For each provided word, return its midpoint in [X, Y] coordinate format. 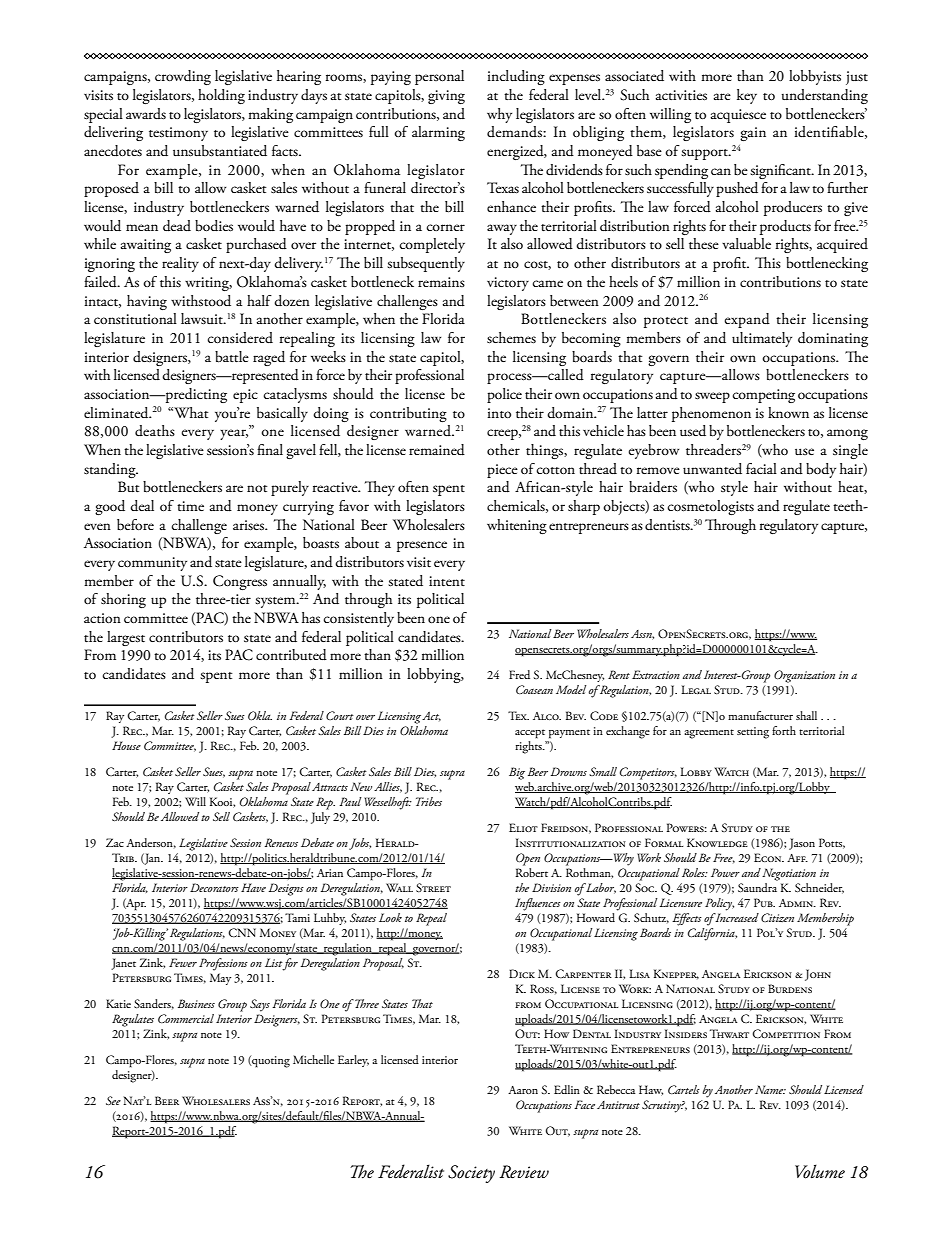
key [747, 96]
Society [471, 1174]
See [113, 1100]
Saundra [757, 887]
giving [446, 97]
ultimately [762, 339]
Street [433, 887]
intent [447, 581]
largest [126, 638]
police [504, 395]
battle [232, 357]
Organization [804, 676]
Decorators [214, 887]
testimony [178, 134]
